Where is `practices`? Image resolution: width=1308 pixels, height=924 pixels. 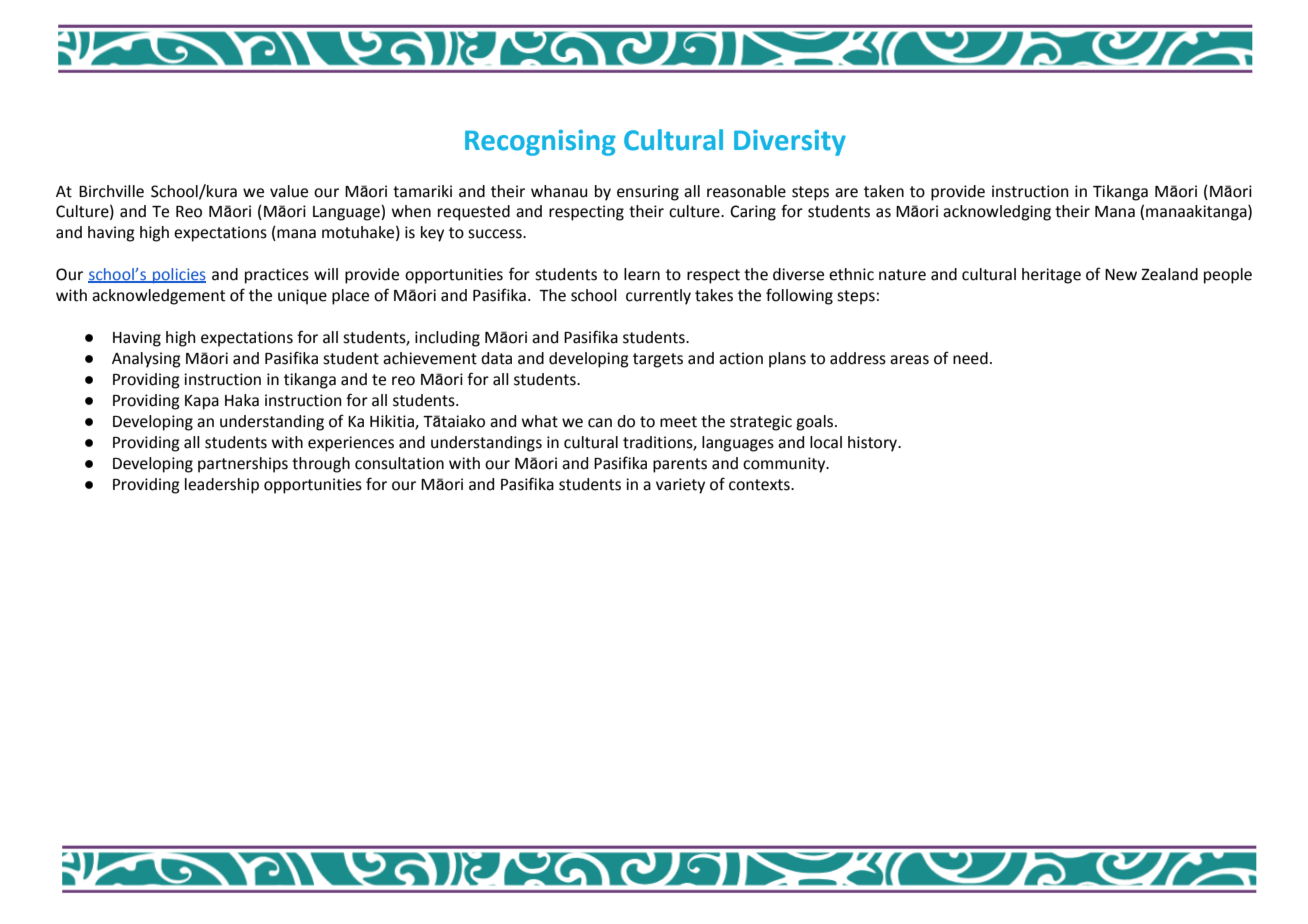
practices is located at coordinates (277, 276).
